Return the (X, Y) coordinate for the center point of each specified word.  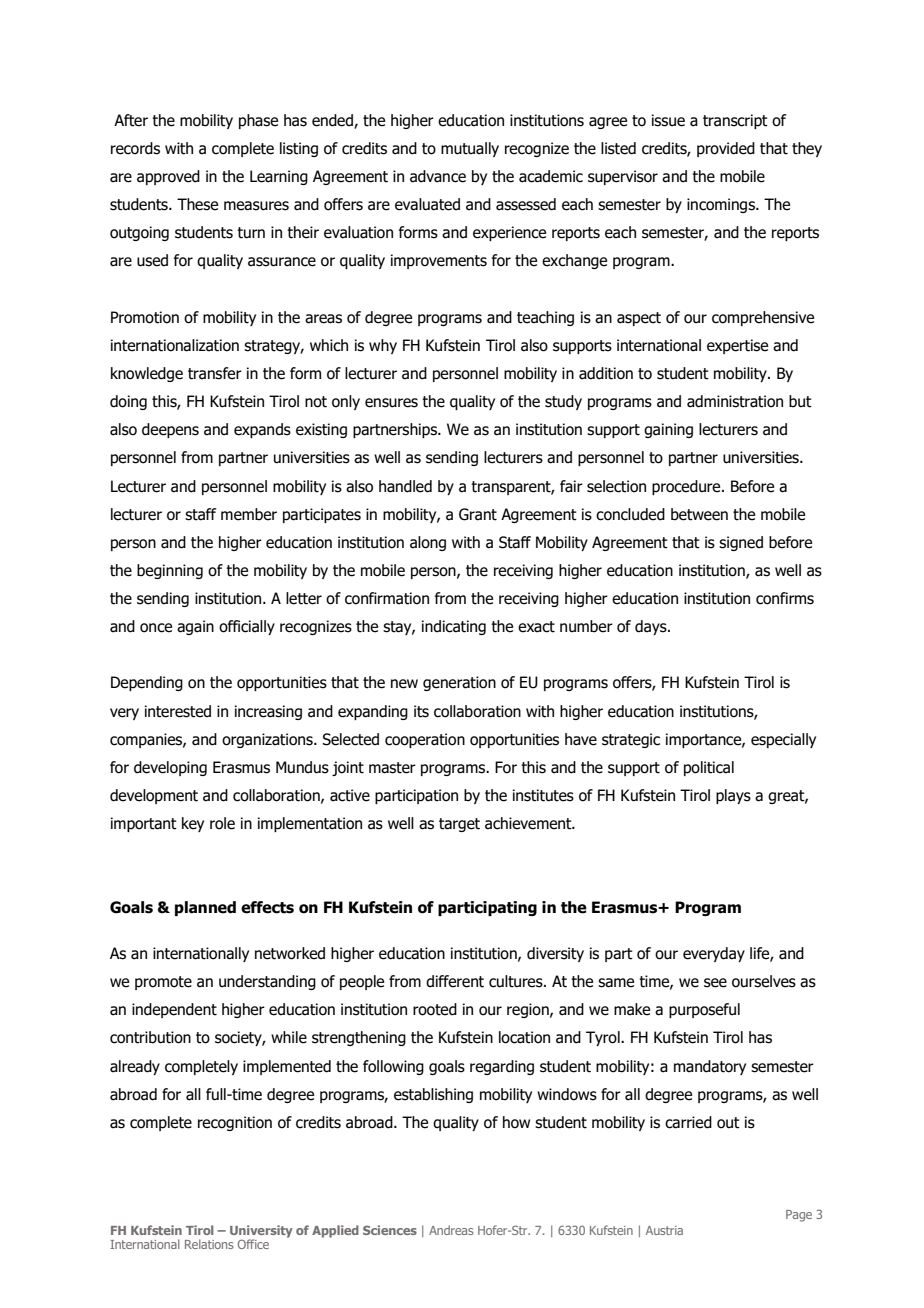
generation (459, 683)
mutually (470, 149)
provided (726, 149)
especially (783, 740)
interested (178, 711)
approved (168, 177)
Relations (209, 1244)
